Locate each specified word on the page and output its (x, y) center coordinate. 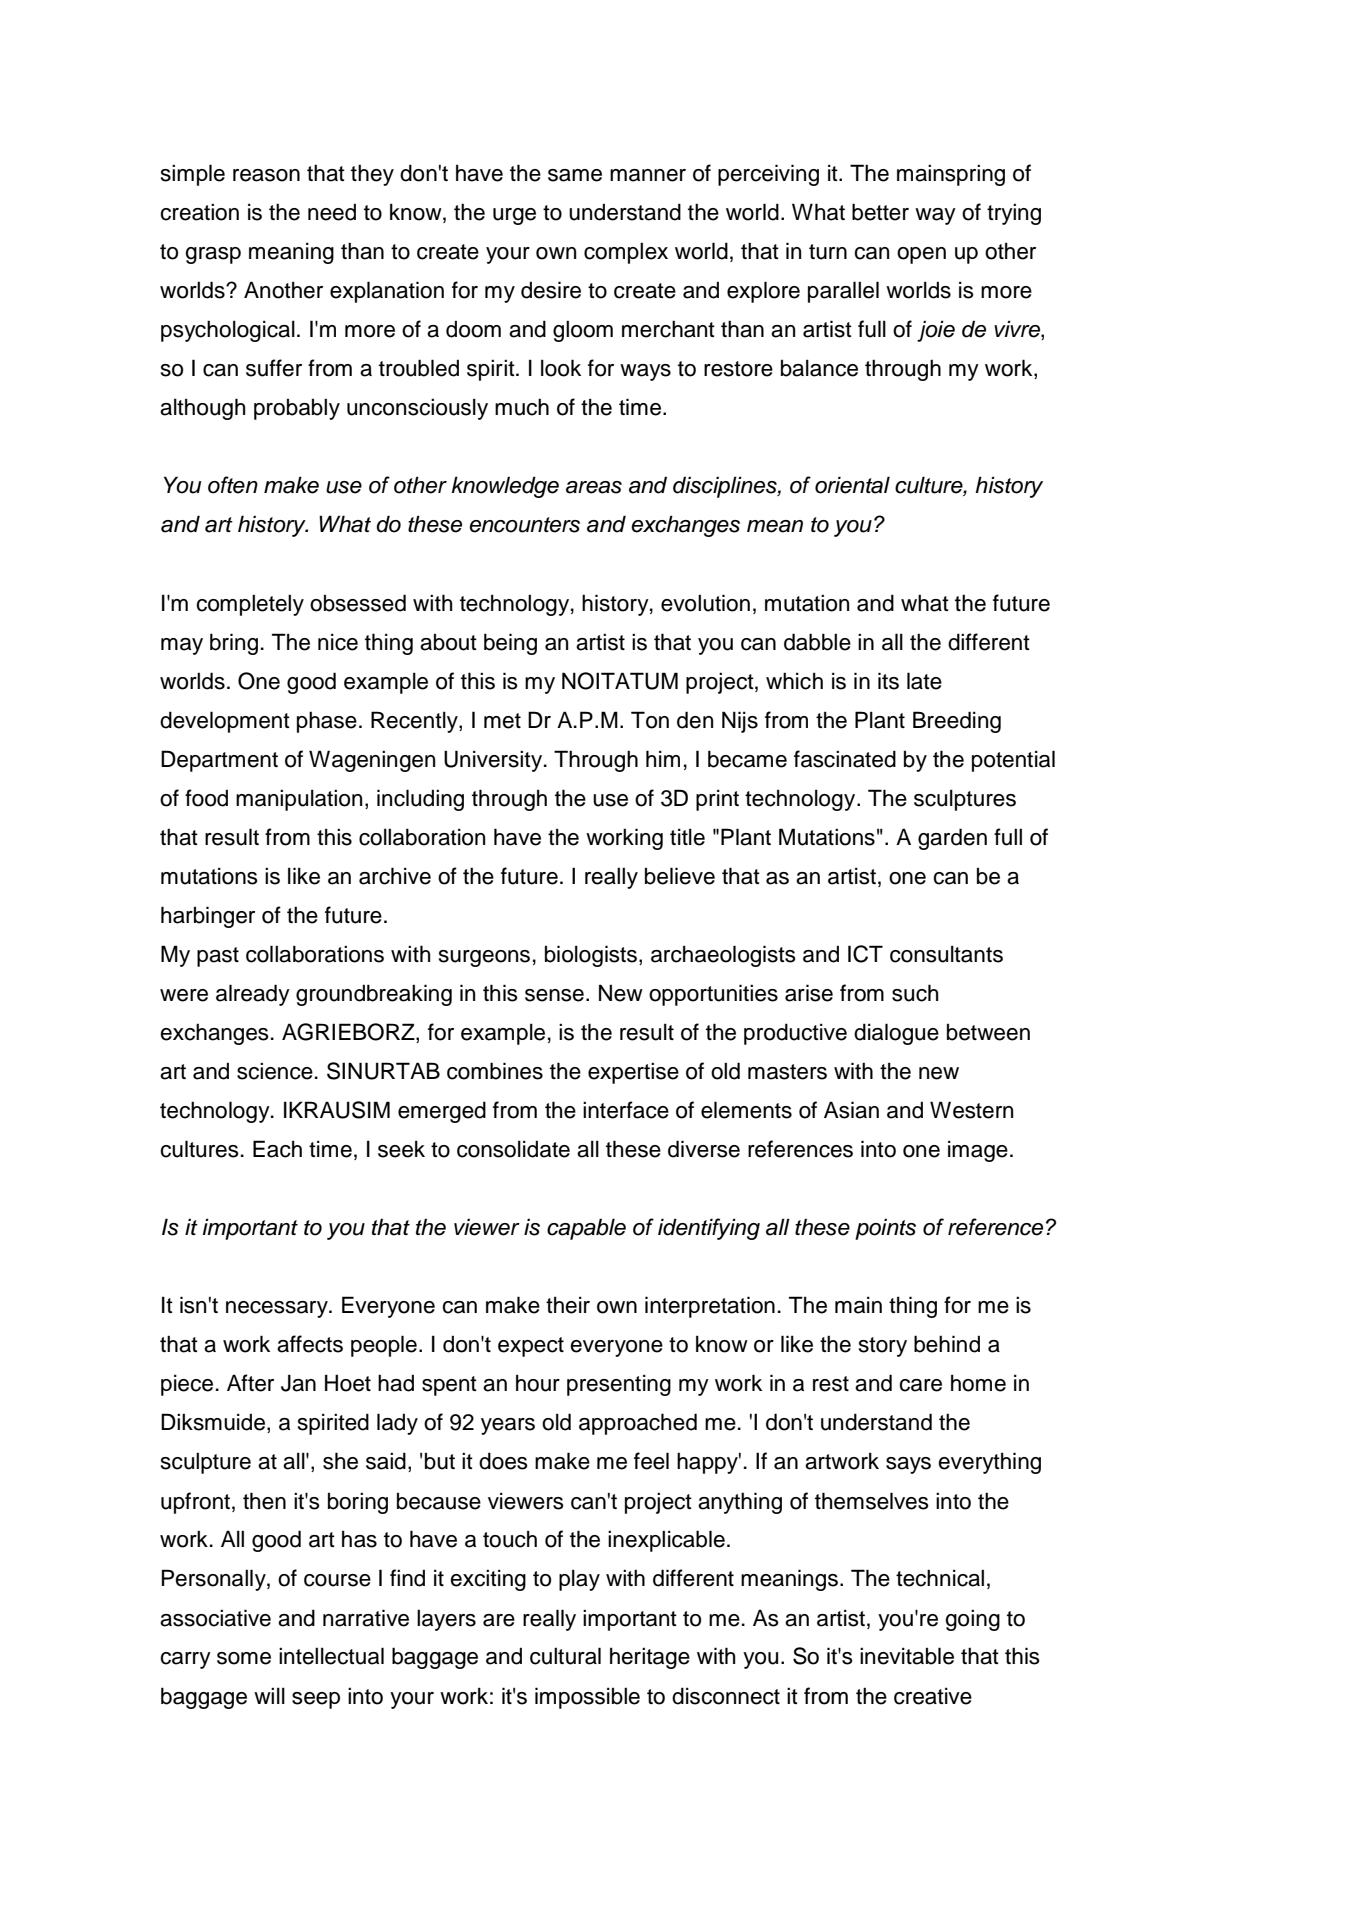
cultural (565, 1656)
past (218, 957)
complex (626, 253)
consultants (946, 954)
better (880, 212)
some (244, 1658)
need (332, 212)
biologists (591, 956)
